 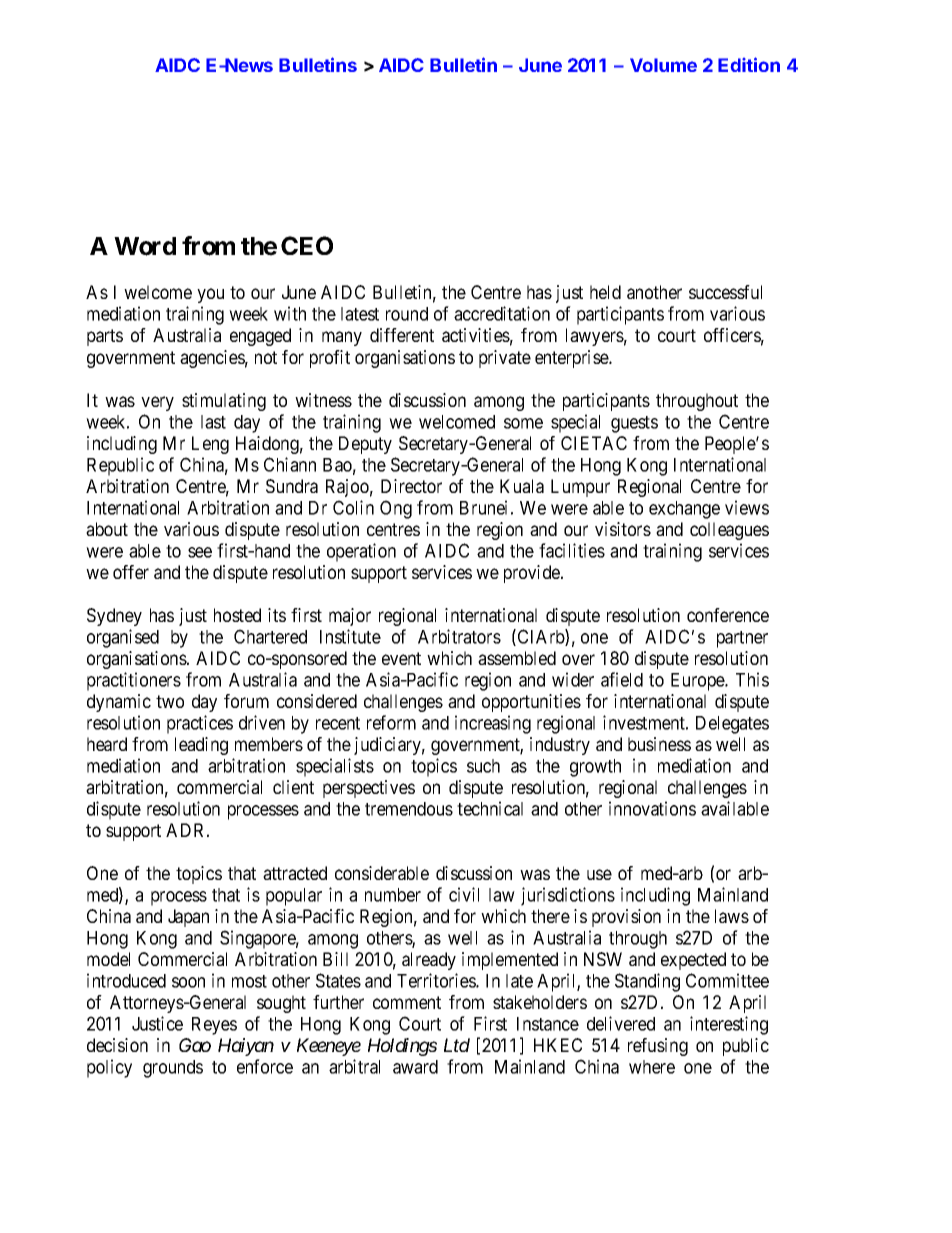 What do you see at coordinates (188, 918) in the screenshot?
I see `Japan` at bounding box center [188, 918].
